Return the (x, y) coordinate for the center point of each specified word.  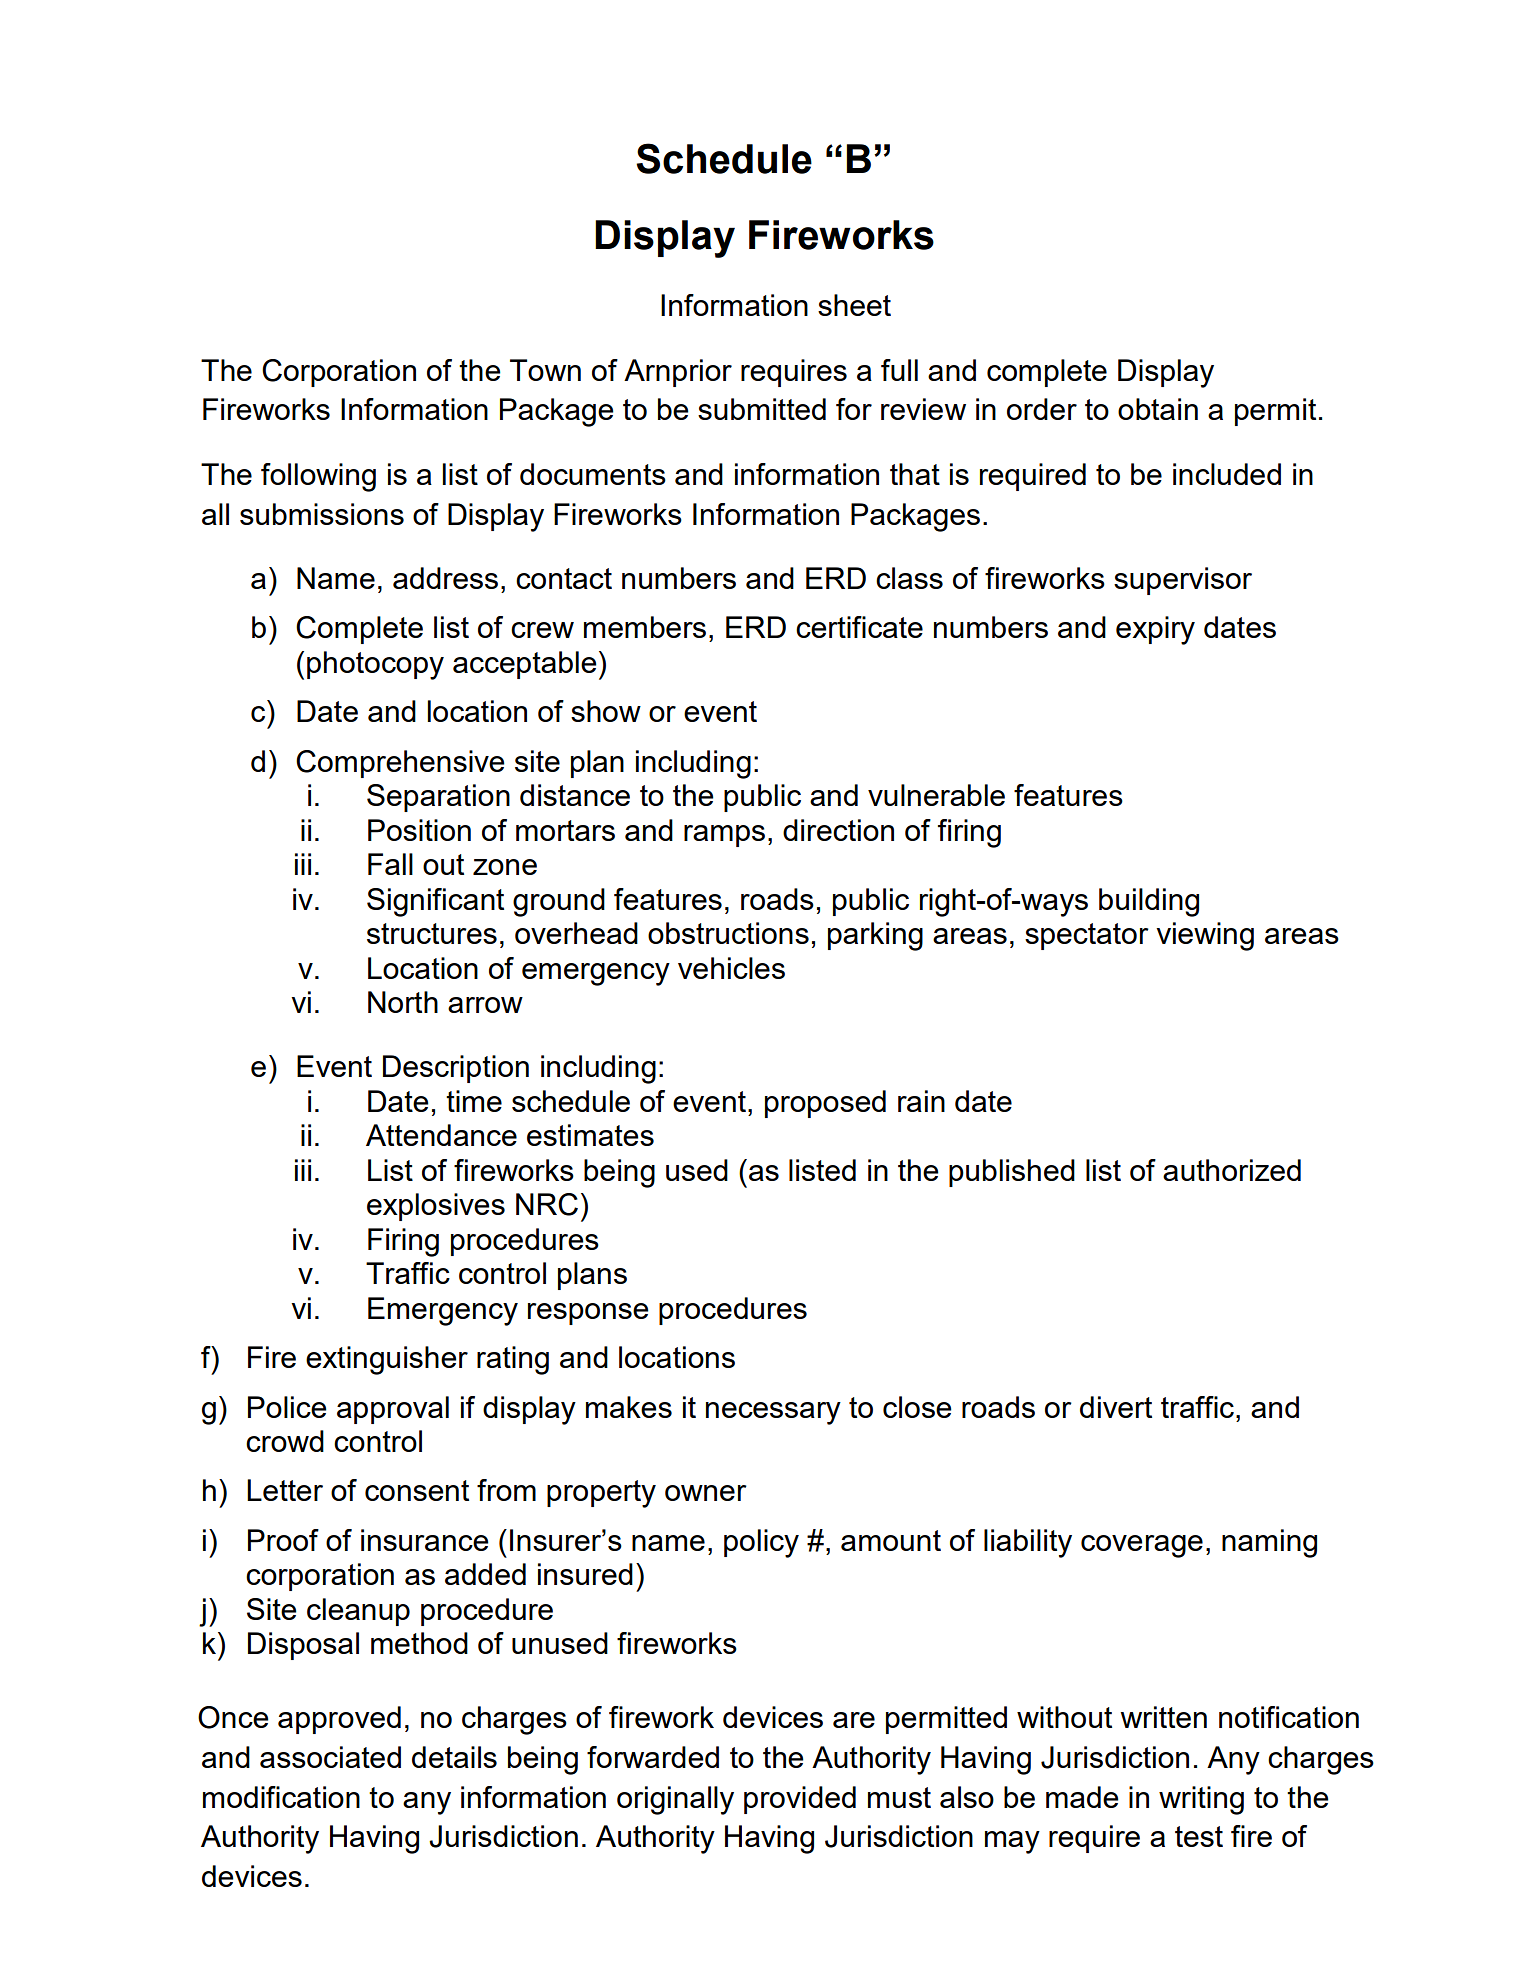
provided (800, 1800)
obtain (1158, 409)
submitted (762, 409)
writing (1201, 1800)
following (318, 477)
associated (330, 1757)
